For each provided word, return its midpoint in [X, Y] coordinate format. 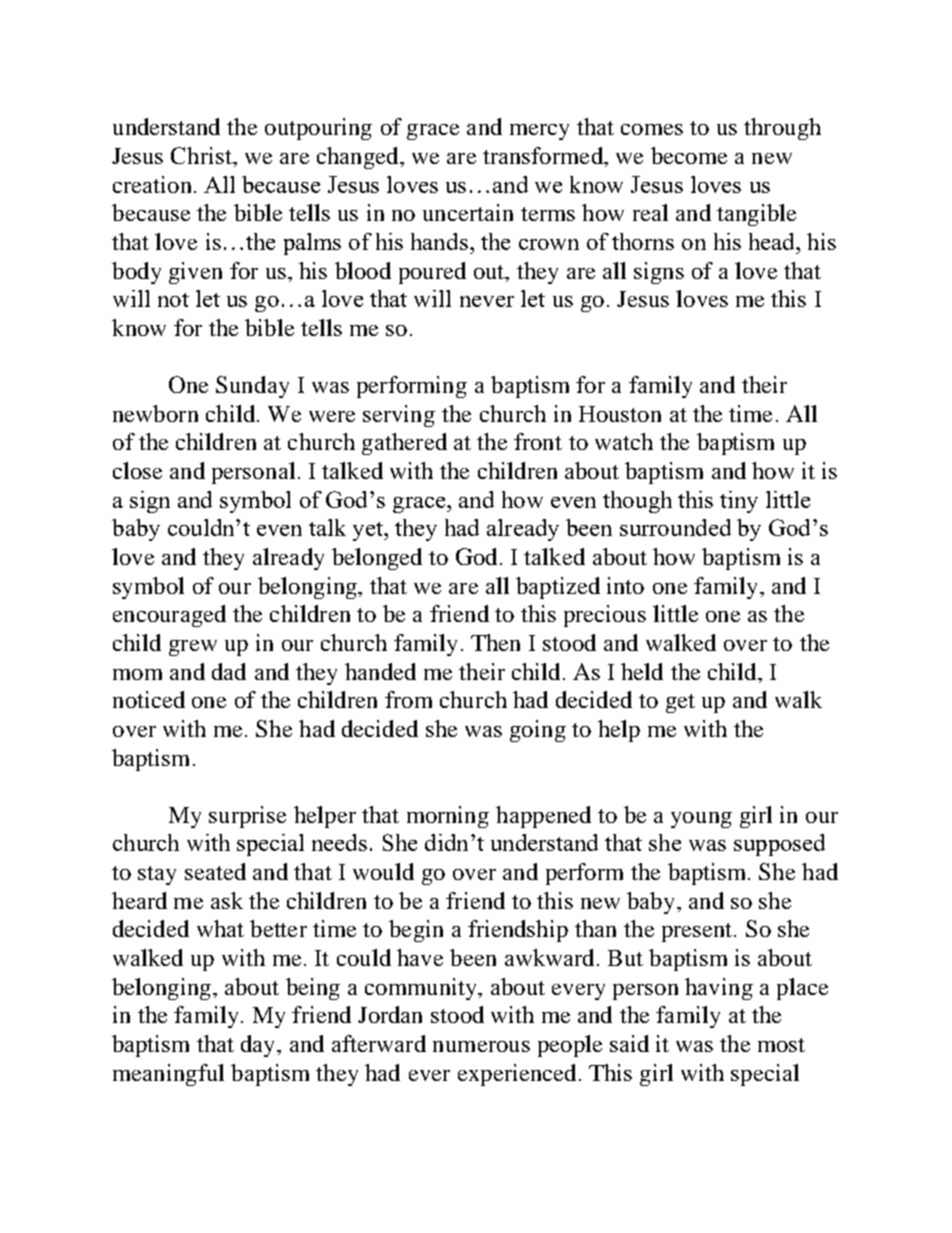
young [701, 820]
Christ [202, 155]
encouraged [169, 616]
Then [495, 642]
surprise [247, 817]
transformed [544, 155]
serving [399, 416]
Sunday [252, 387]
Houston [620, 414]
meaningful [168, 1075]
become [689, 155]
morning [448, 817]
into [625, 585]
